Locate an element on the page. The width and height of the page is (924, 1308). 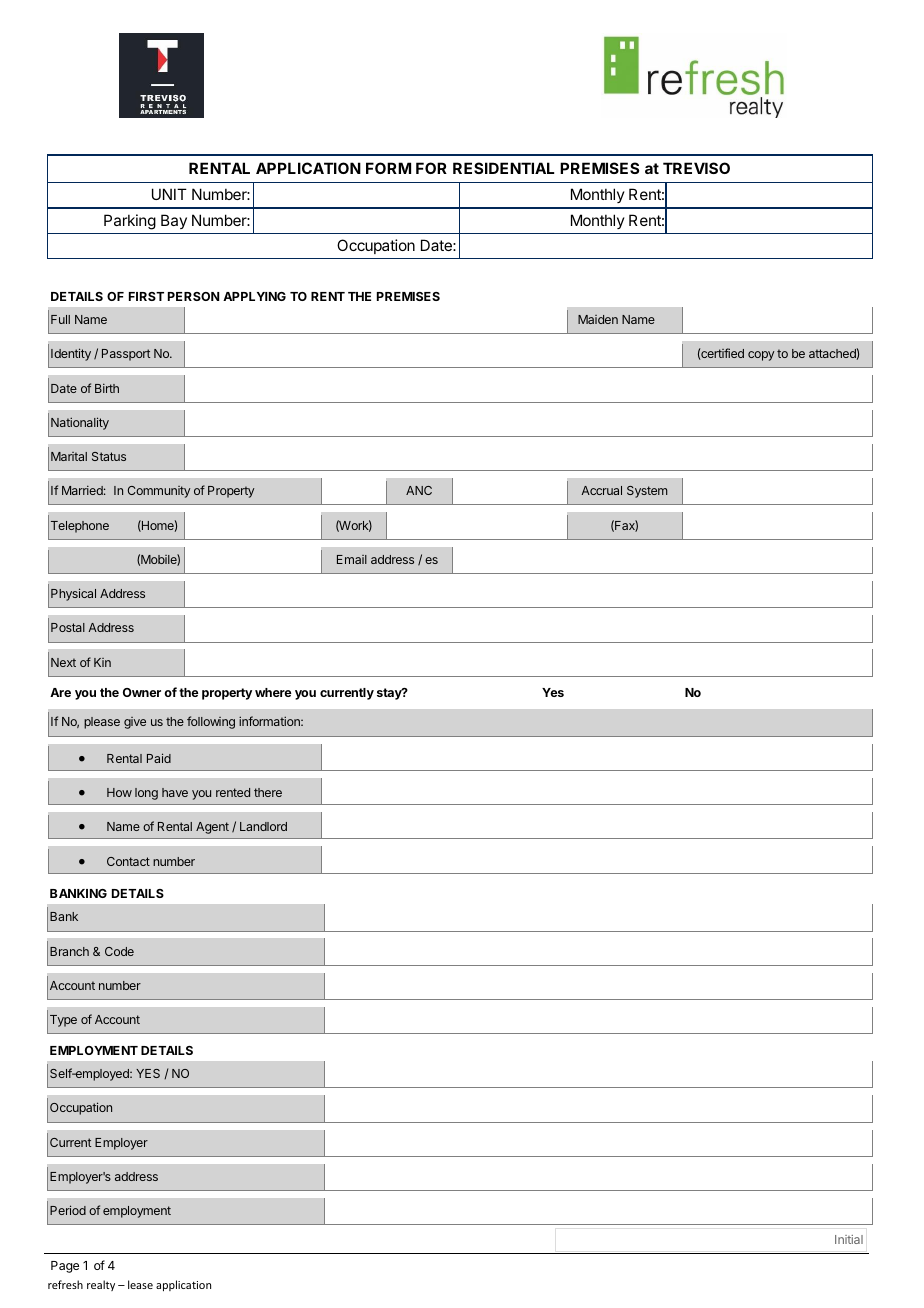
RESIDENTIAL is located at coordinates (503, 168).
